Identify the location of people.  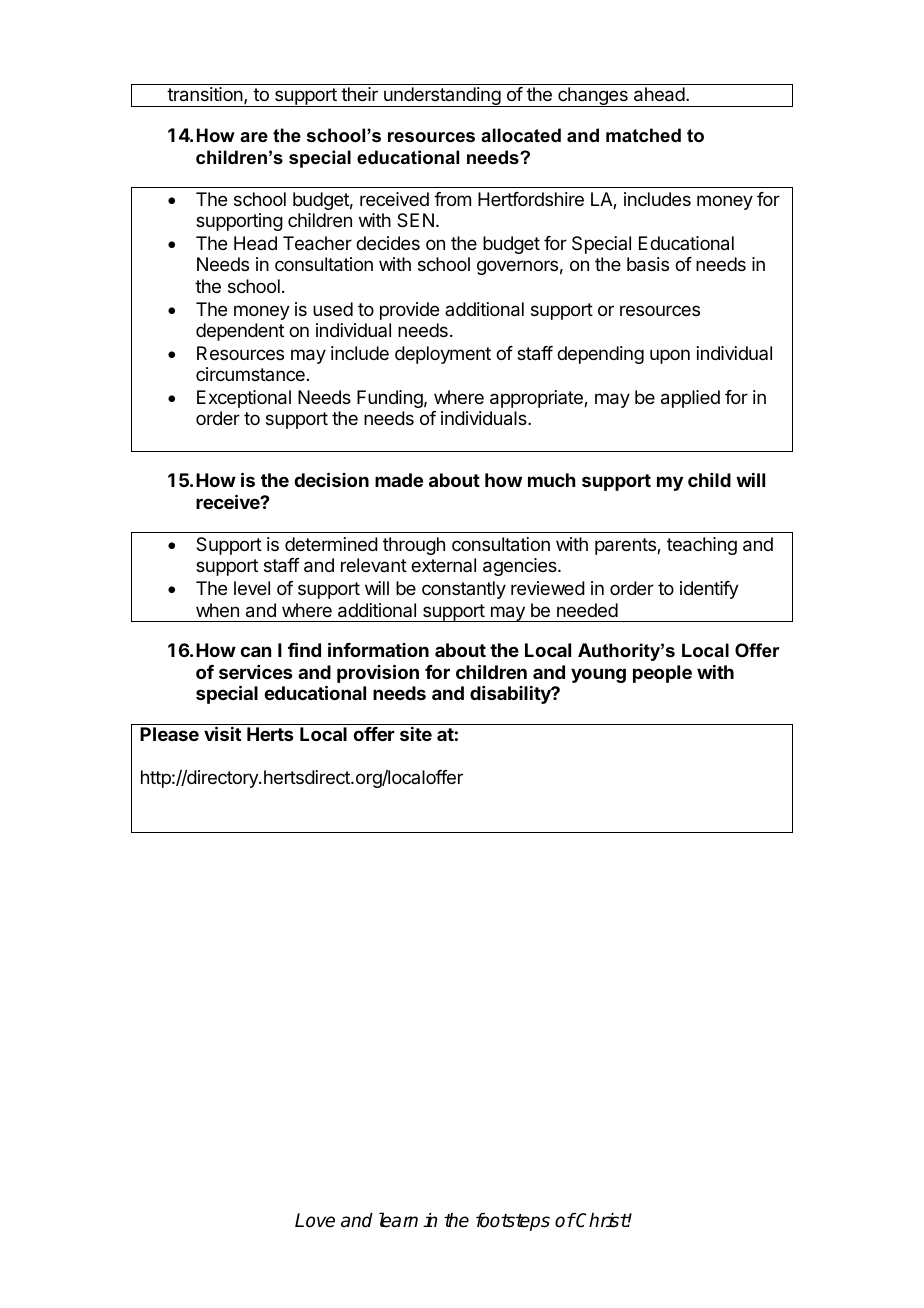
(662, 674).
